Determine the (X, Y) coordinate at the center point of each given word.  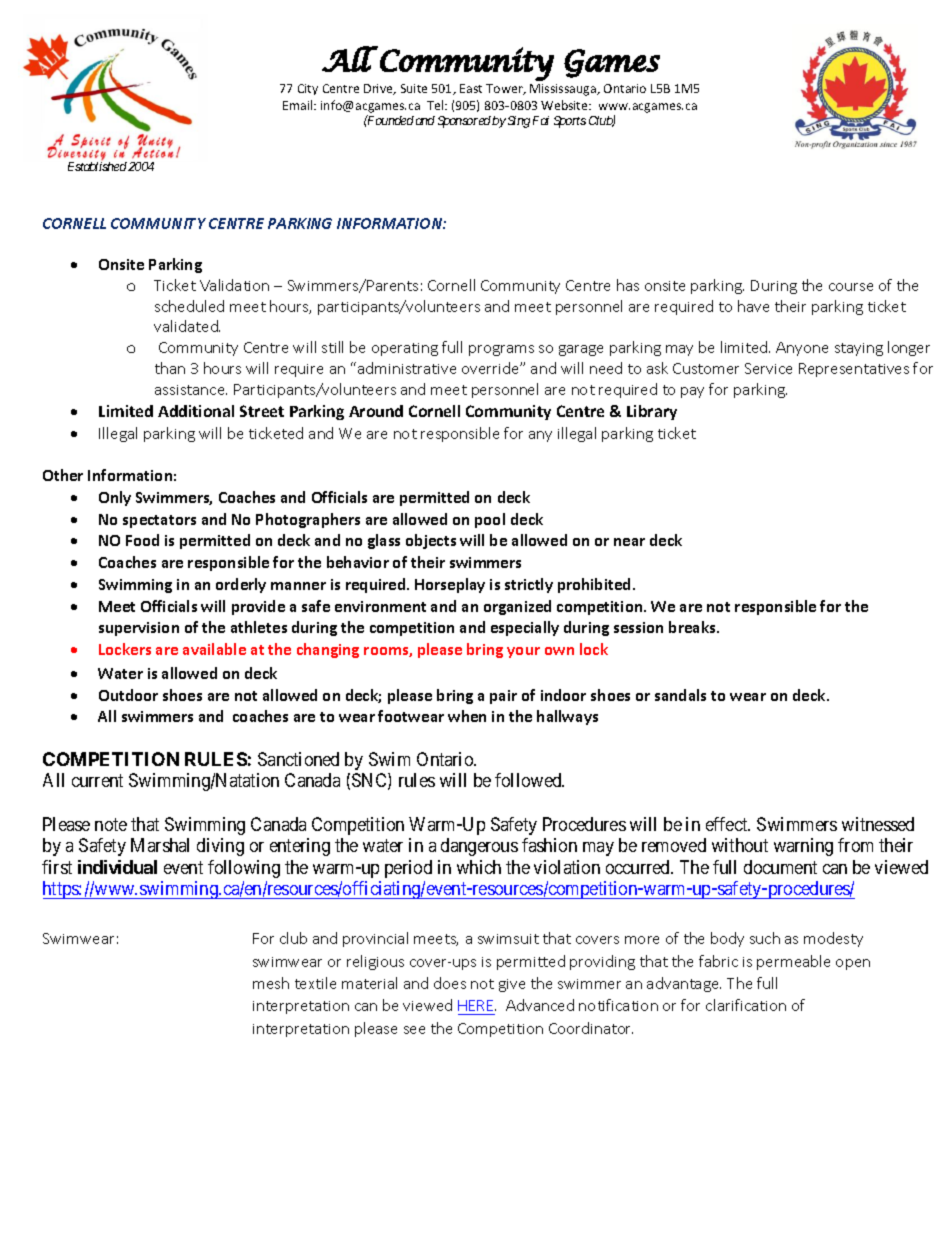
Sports (570, 122)
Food (142, 540)
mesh (271, 983)
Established (97, 166)
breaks (693, 627)
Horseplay (450, 585)
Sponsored (464, 122)
